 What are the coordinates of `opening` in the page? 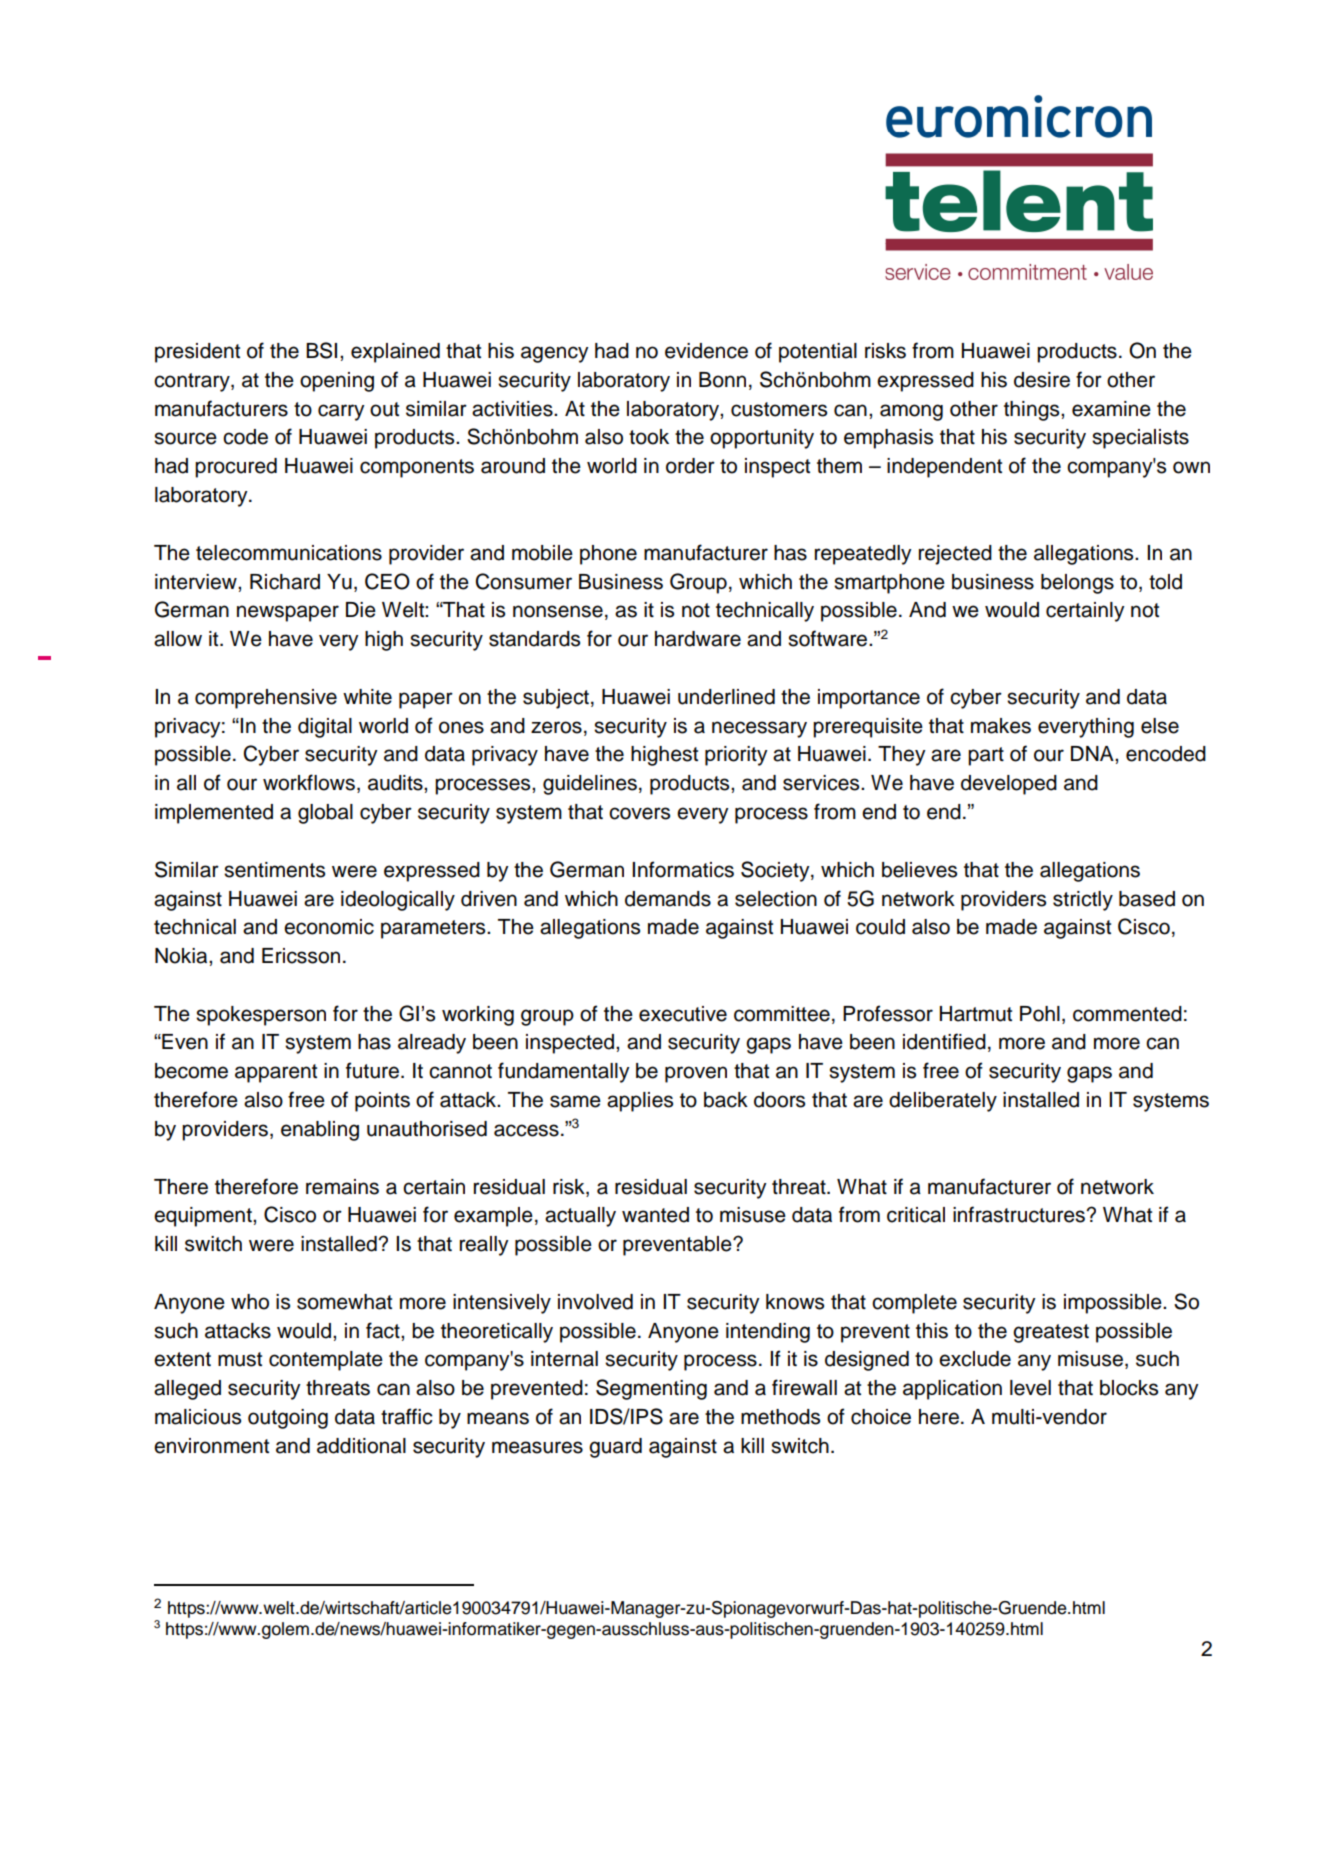 It's located at (337, 382).
